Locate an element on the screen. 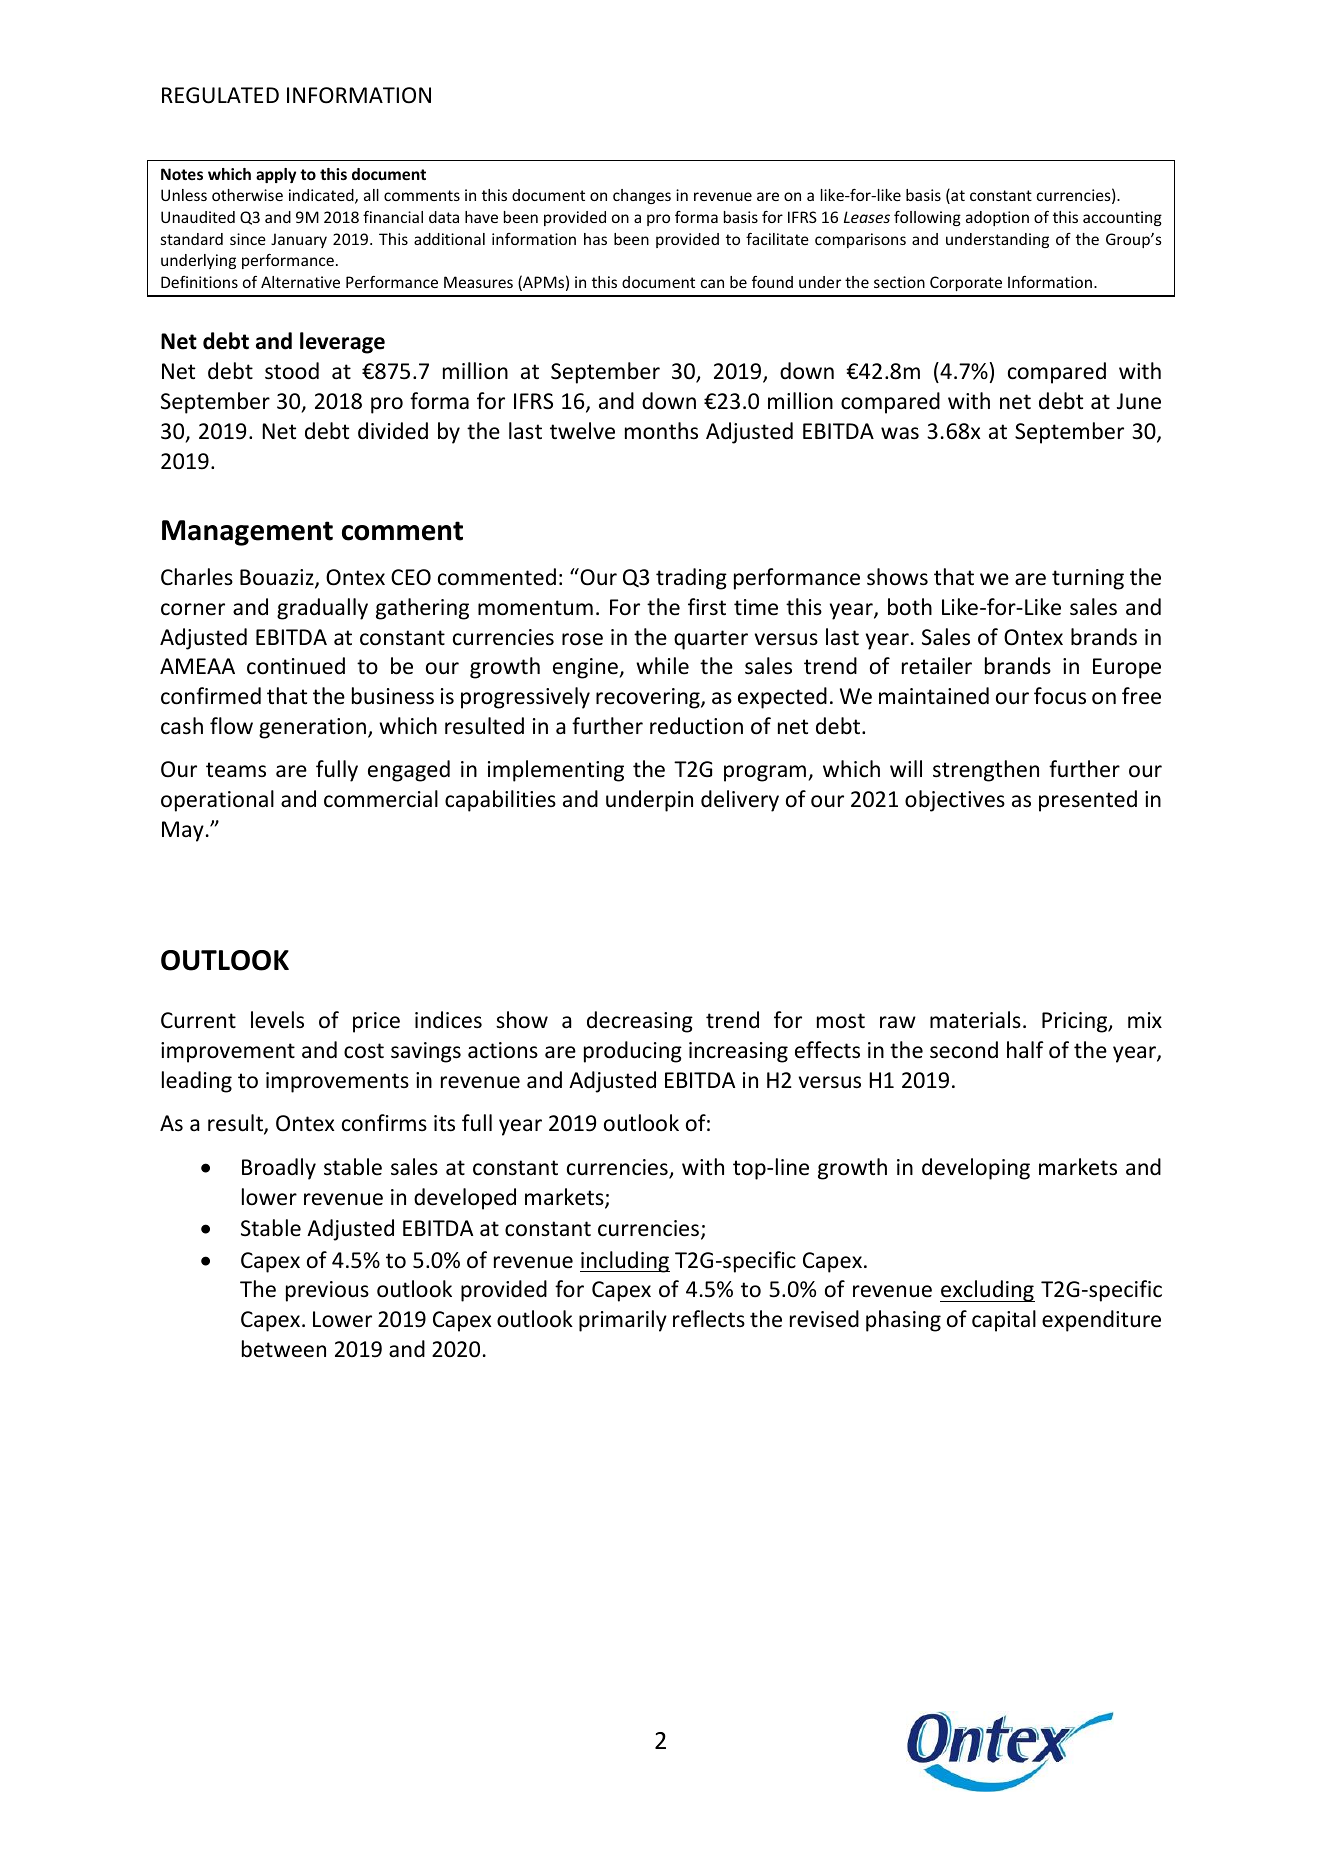  primarily is located at coordinates (623, 1321).
